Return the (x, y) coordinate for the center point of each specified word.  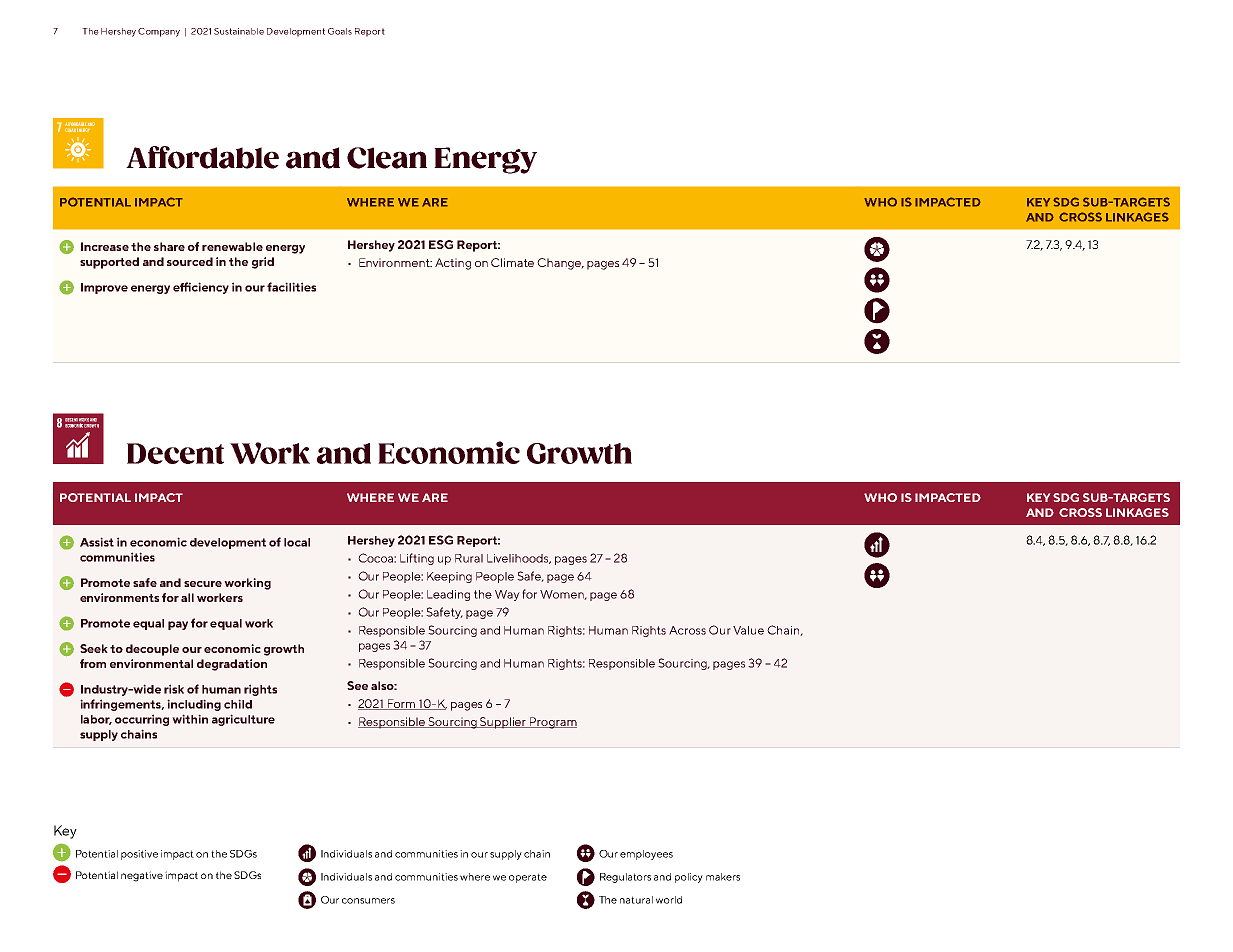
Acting (453, 264)
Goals (340, 31)
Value (748, 630)
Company (159, 32)
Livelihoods (519, 559)
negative (142, 876)
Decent (175, 453)
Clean (387, 158)
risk (174, 689)
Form (401, 704)
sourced (190, 261)
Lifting (417, 559)
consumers (368, 901)
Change (560, 264)
